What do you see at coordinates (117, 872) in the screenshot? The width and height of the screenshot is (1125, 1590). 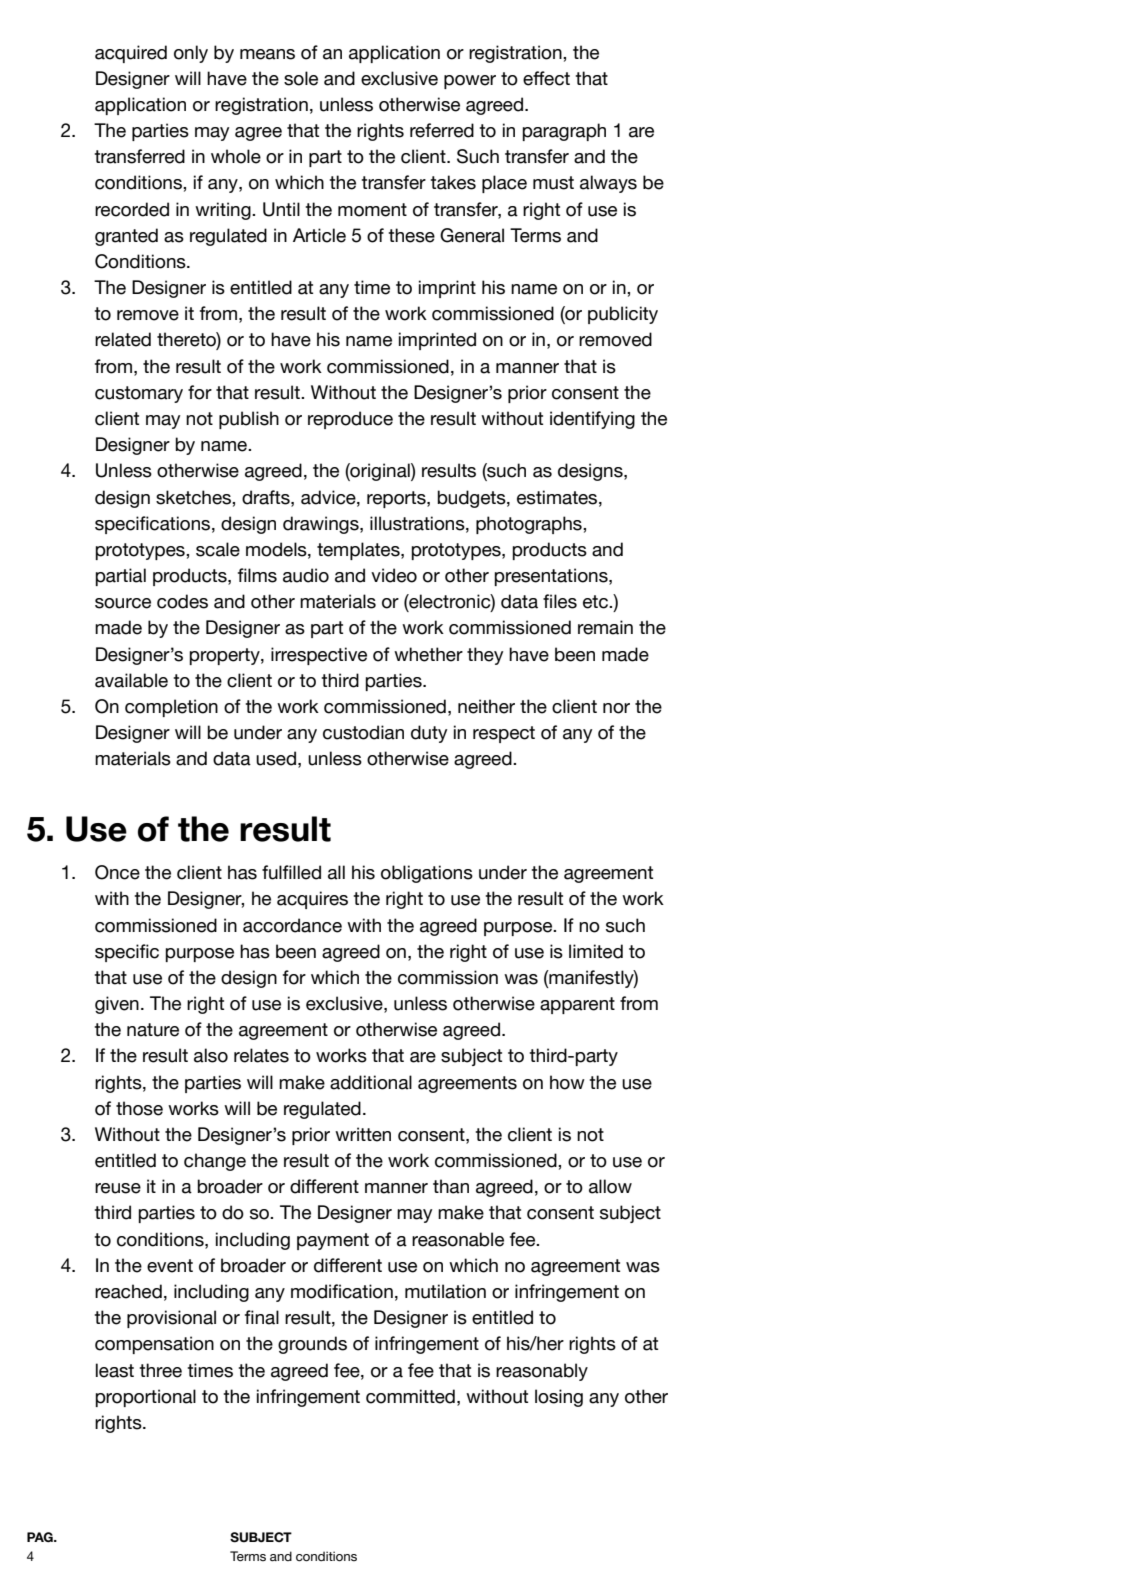 I see `Once` at bounding box center [117, 872].
